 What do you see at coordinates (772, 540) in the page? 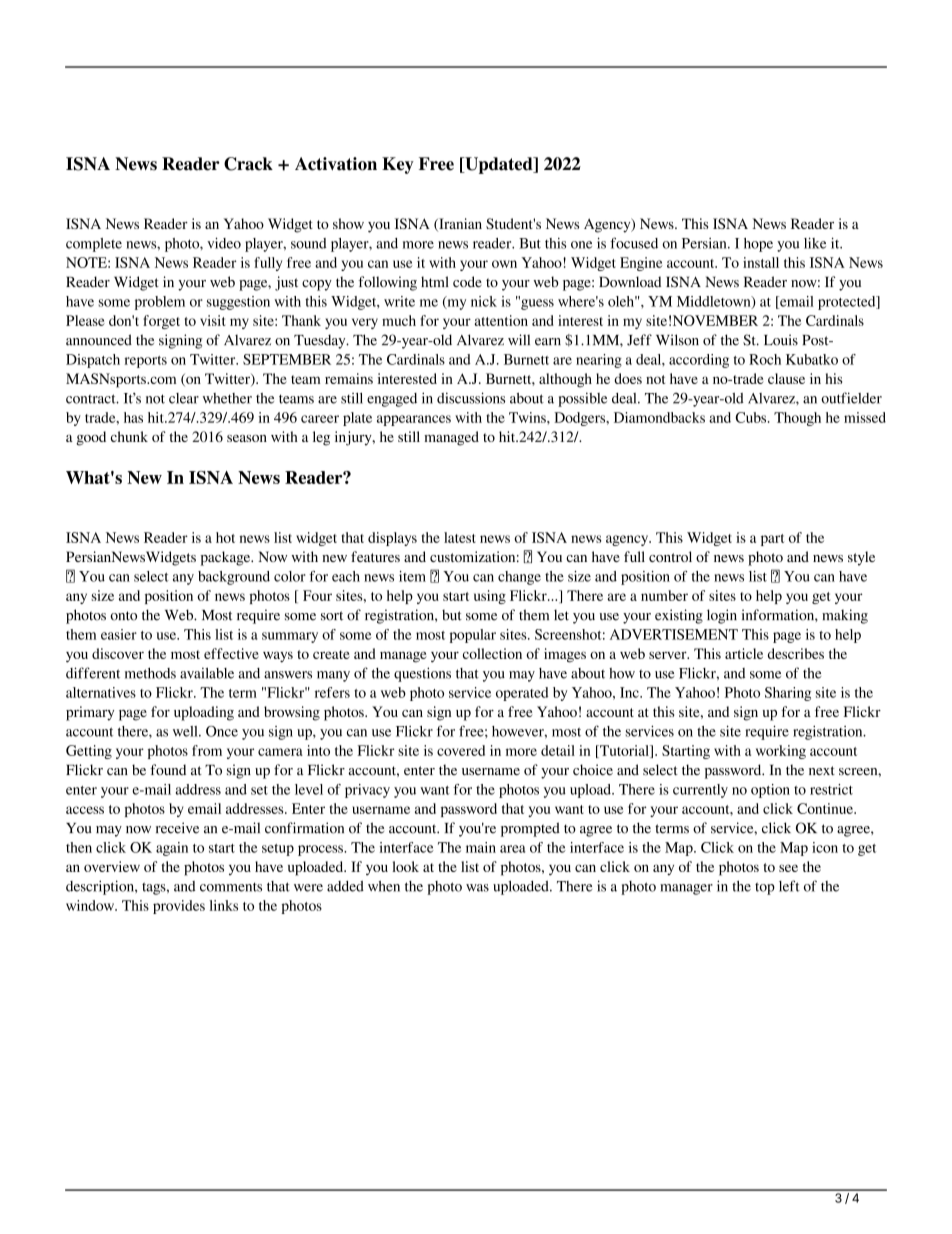
I see `part` at bounding box center [772, 540].
